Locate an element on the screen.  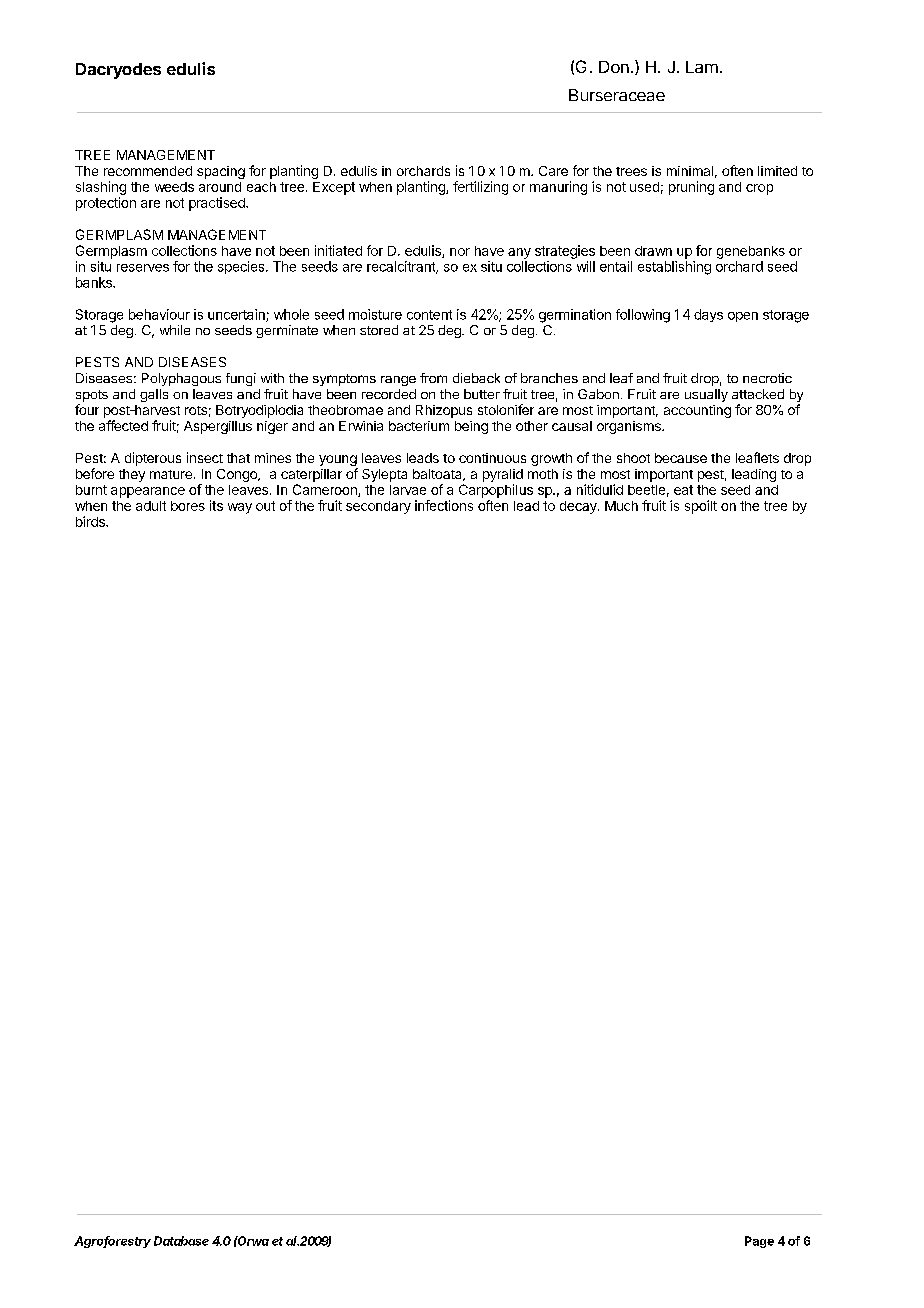
birds is located at coordinates (91, 521).
